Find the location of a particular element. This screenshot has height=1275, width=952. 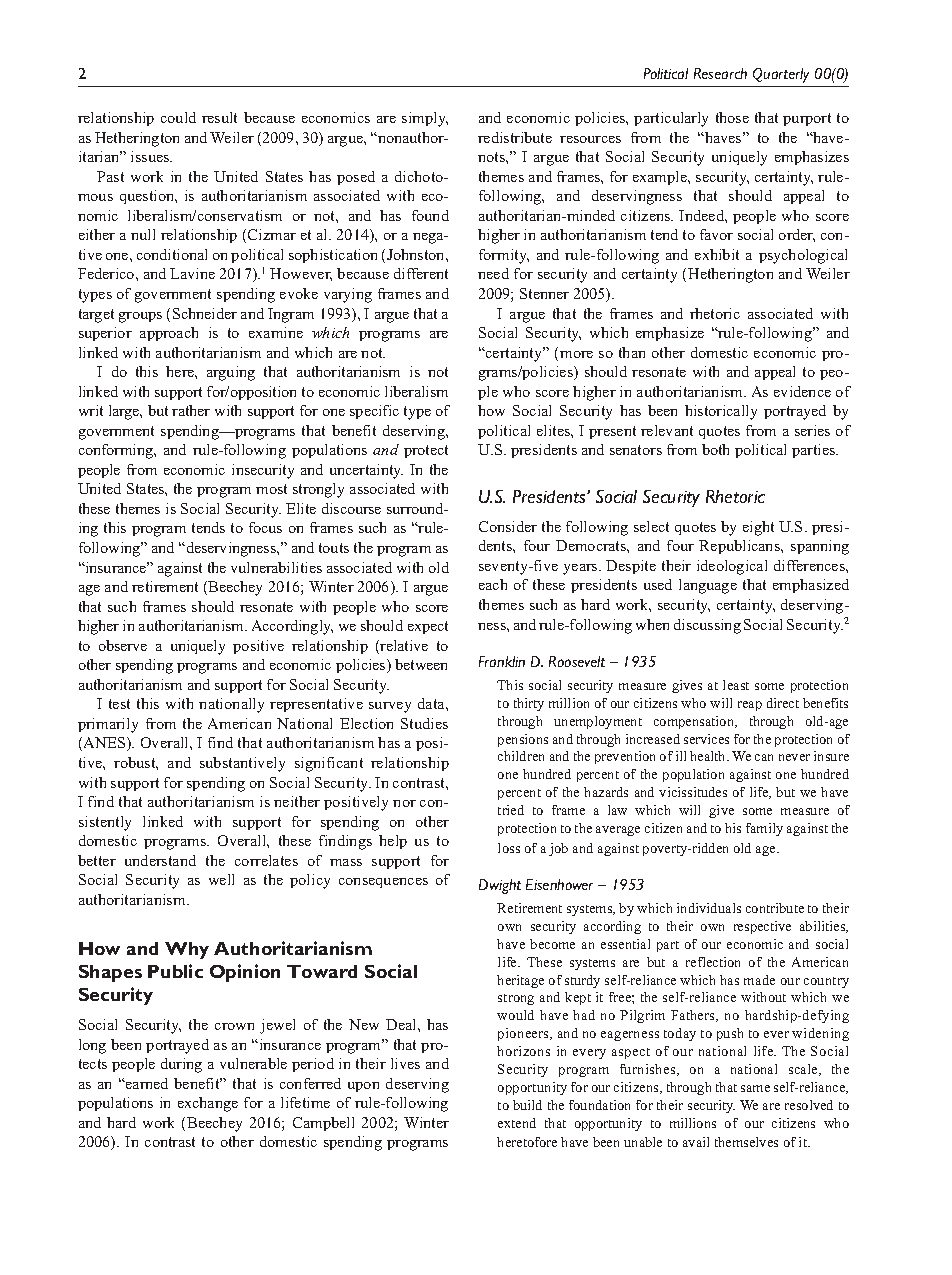

specific is located at coordinates (374, 412).
